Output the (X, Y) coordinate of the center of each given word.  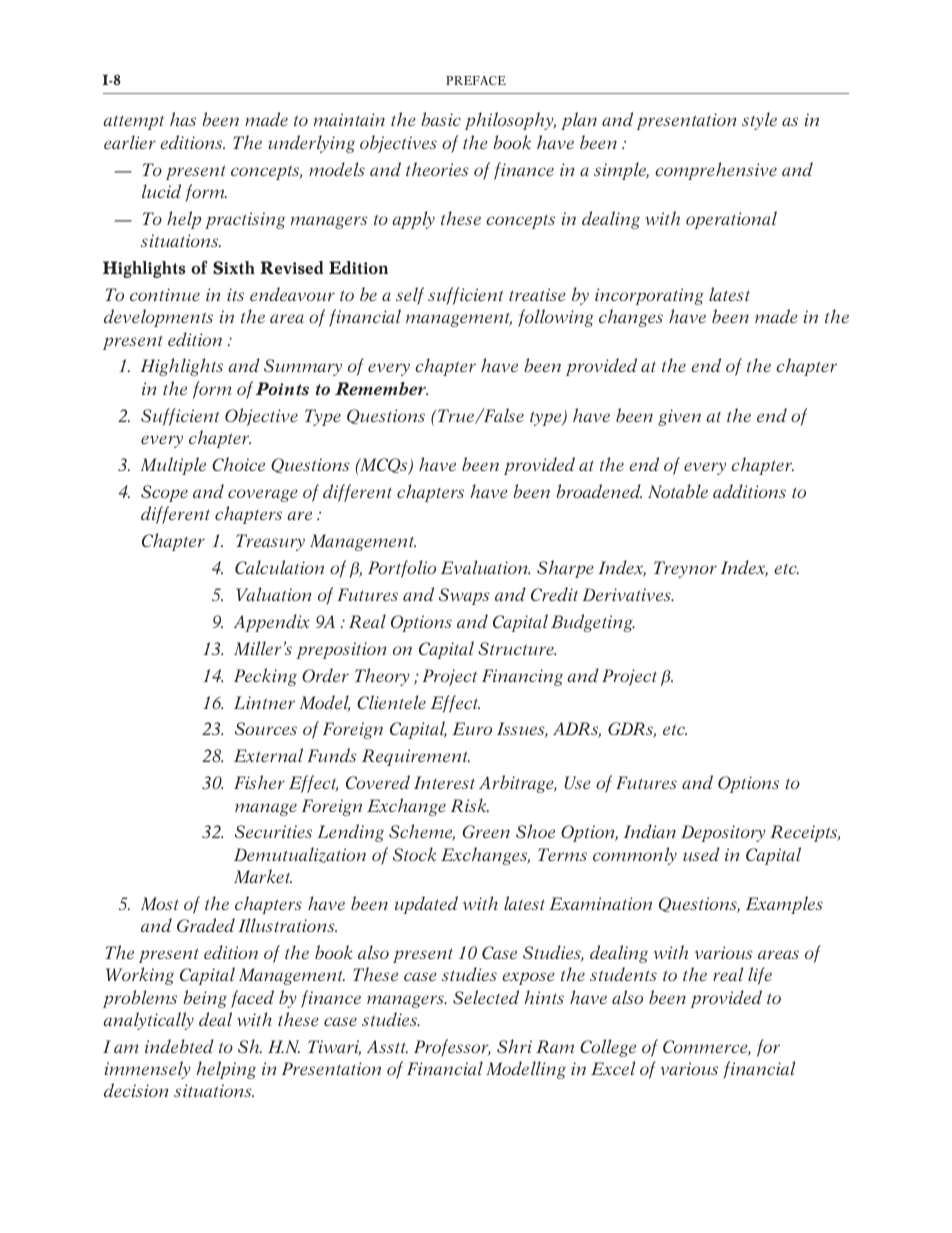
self (410, 296)
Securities (273, 832)
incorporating (649, 296)
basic (441, 119)
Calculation (279, 567)
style (759, 121)
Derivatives (627, 594)
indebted (179, 1046)
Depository (723, 833)
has (183, 119)
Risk (470, 805)
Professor (452, 1048)
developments (158, 318)
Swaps (464, 596)
